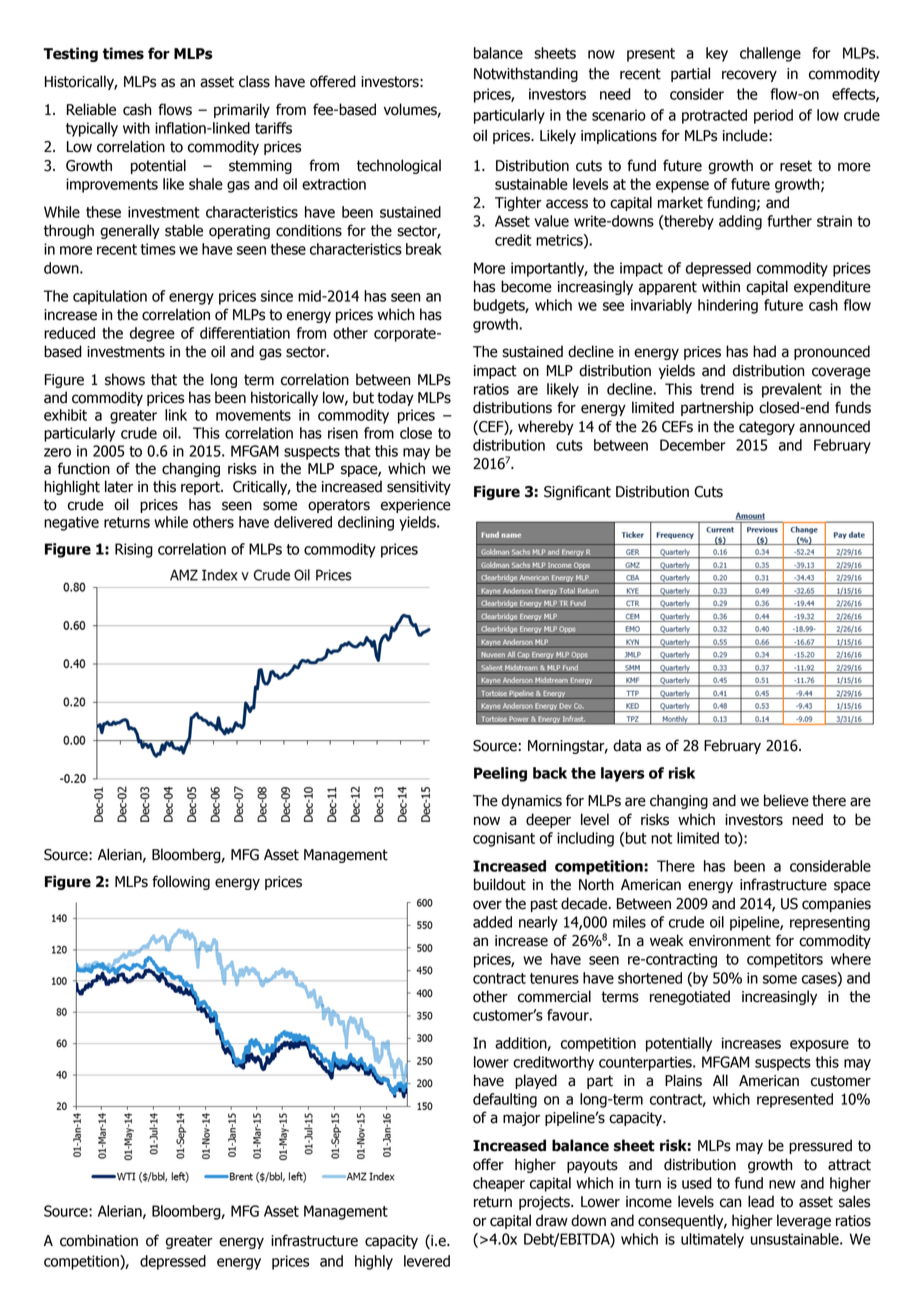  What do you see at coordinates (134, 550) in the document?
I see `Rising` at bounding box center [134, 550].
